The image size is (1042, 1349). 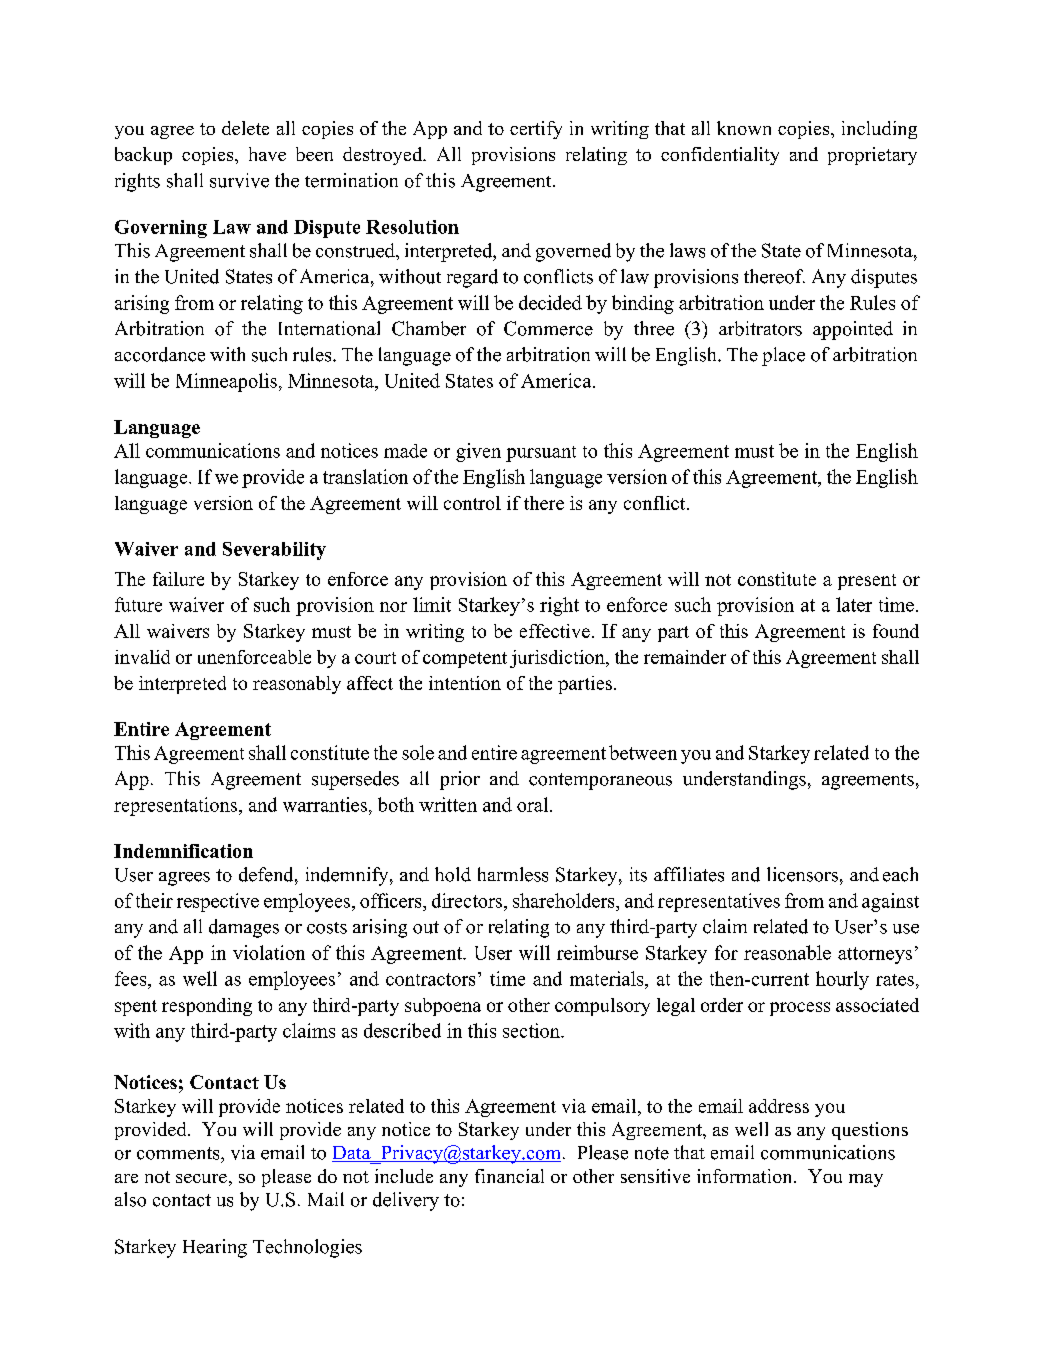 I want to click on Minneapolis, so click(x=226, y=382).
